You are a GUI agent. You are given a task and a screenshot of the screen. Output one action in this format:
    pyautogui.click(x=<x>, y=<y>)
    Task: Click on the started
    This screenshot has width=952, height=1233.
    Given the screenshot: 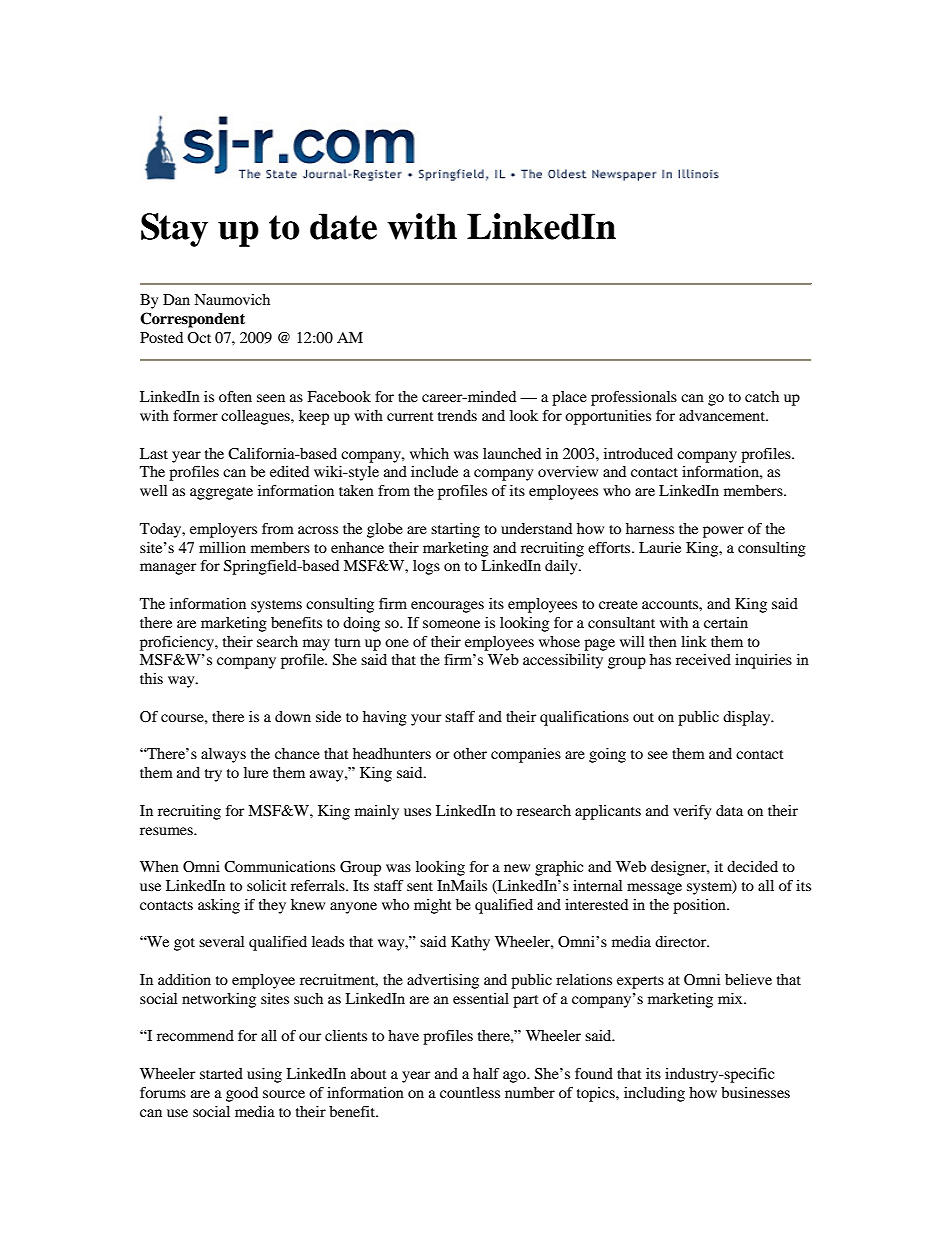 What is the action you would take?
    pyautogui.click(x=221, y=1073)
